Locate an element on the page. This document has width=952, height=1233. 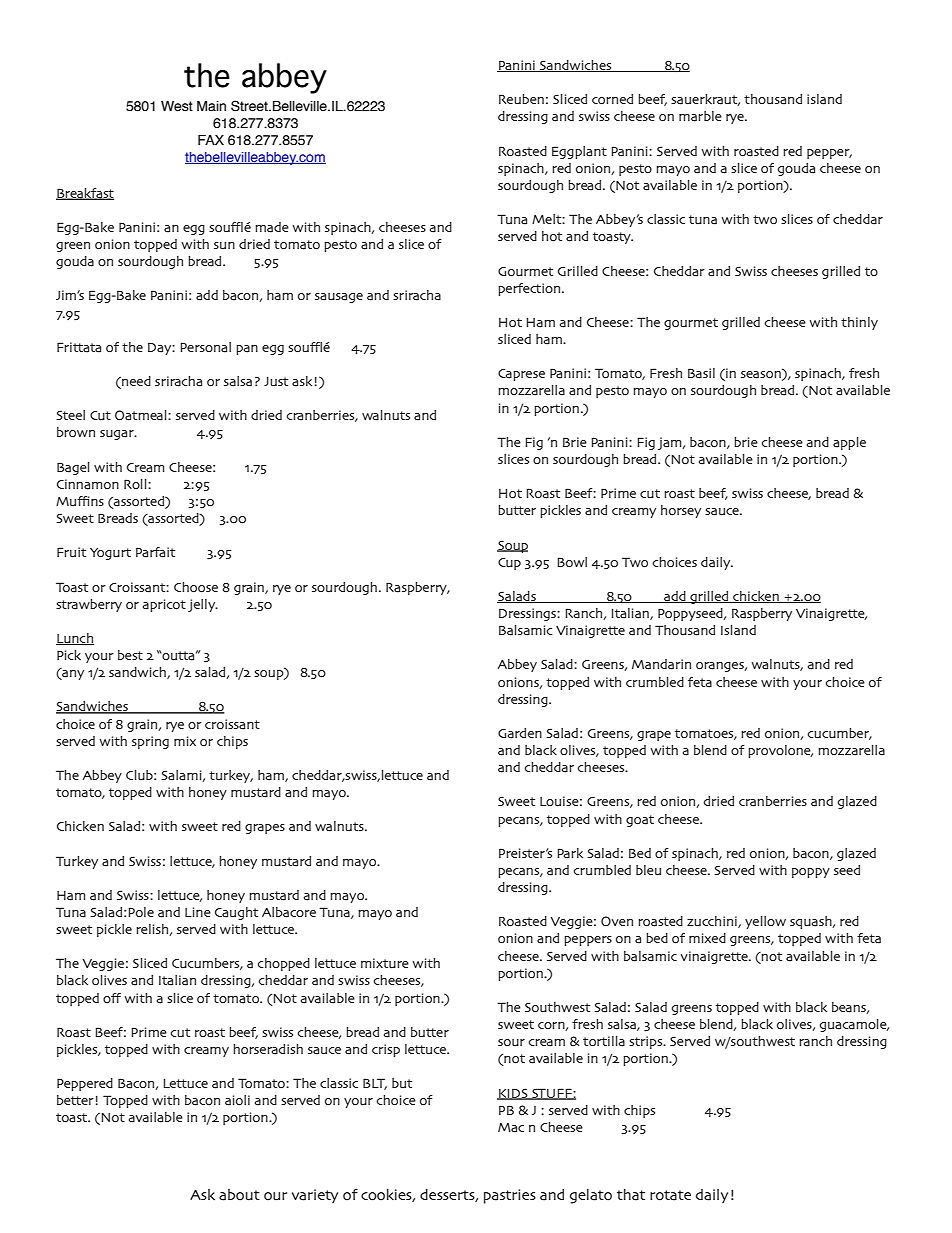
Roll is located at coordinates (136, 484).
